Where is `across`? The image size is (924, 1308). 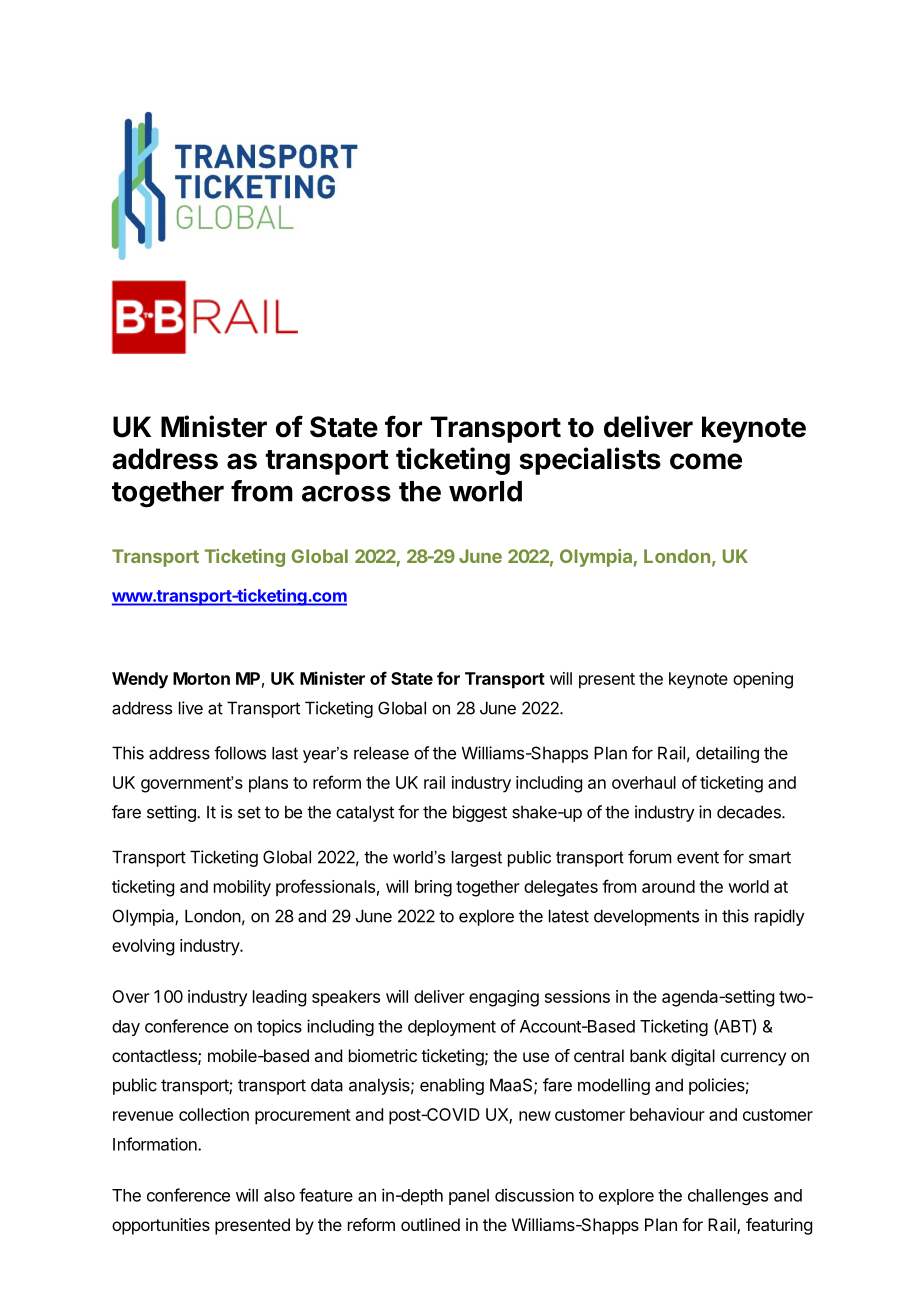 across is located at coordinates (346, 494).
